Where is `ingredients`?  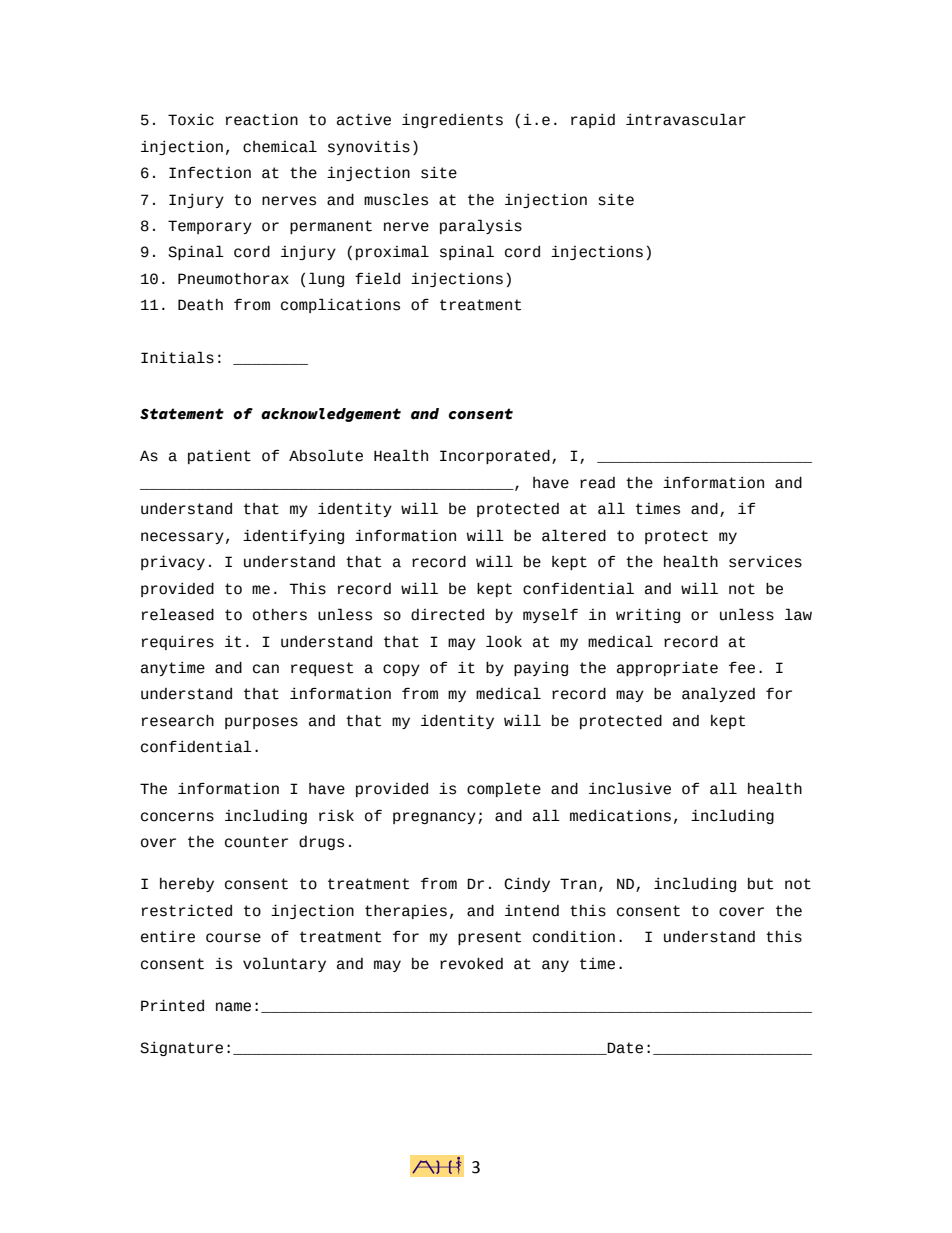
ingredients is located at coordinates (452, 121).
